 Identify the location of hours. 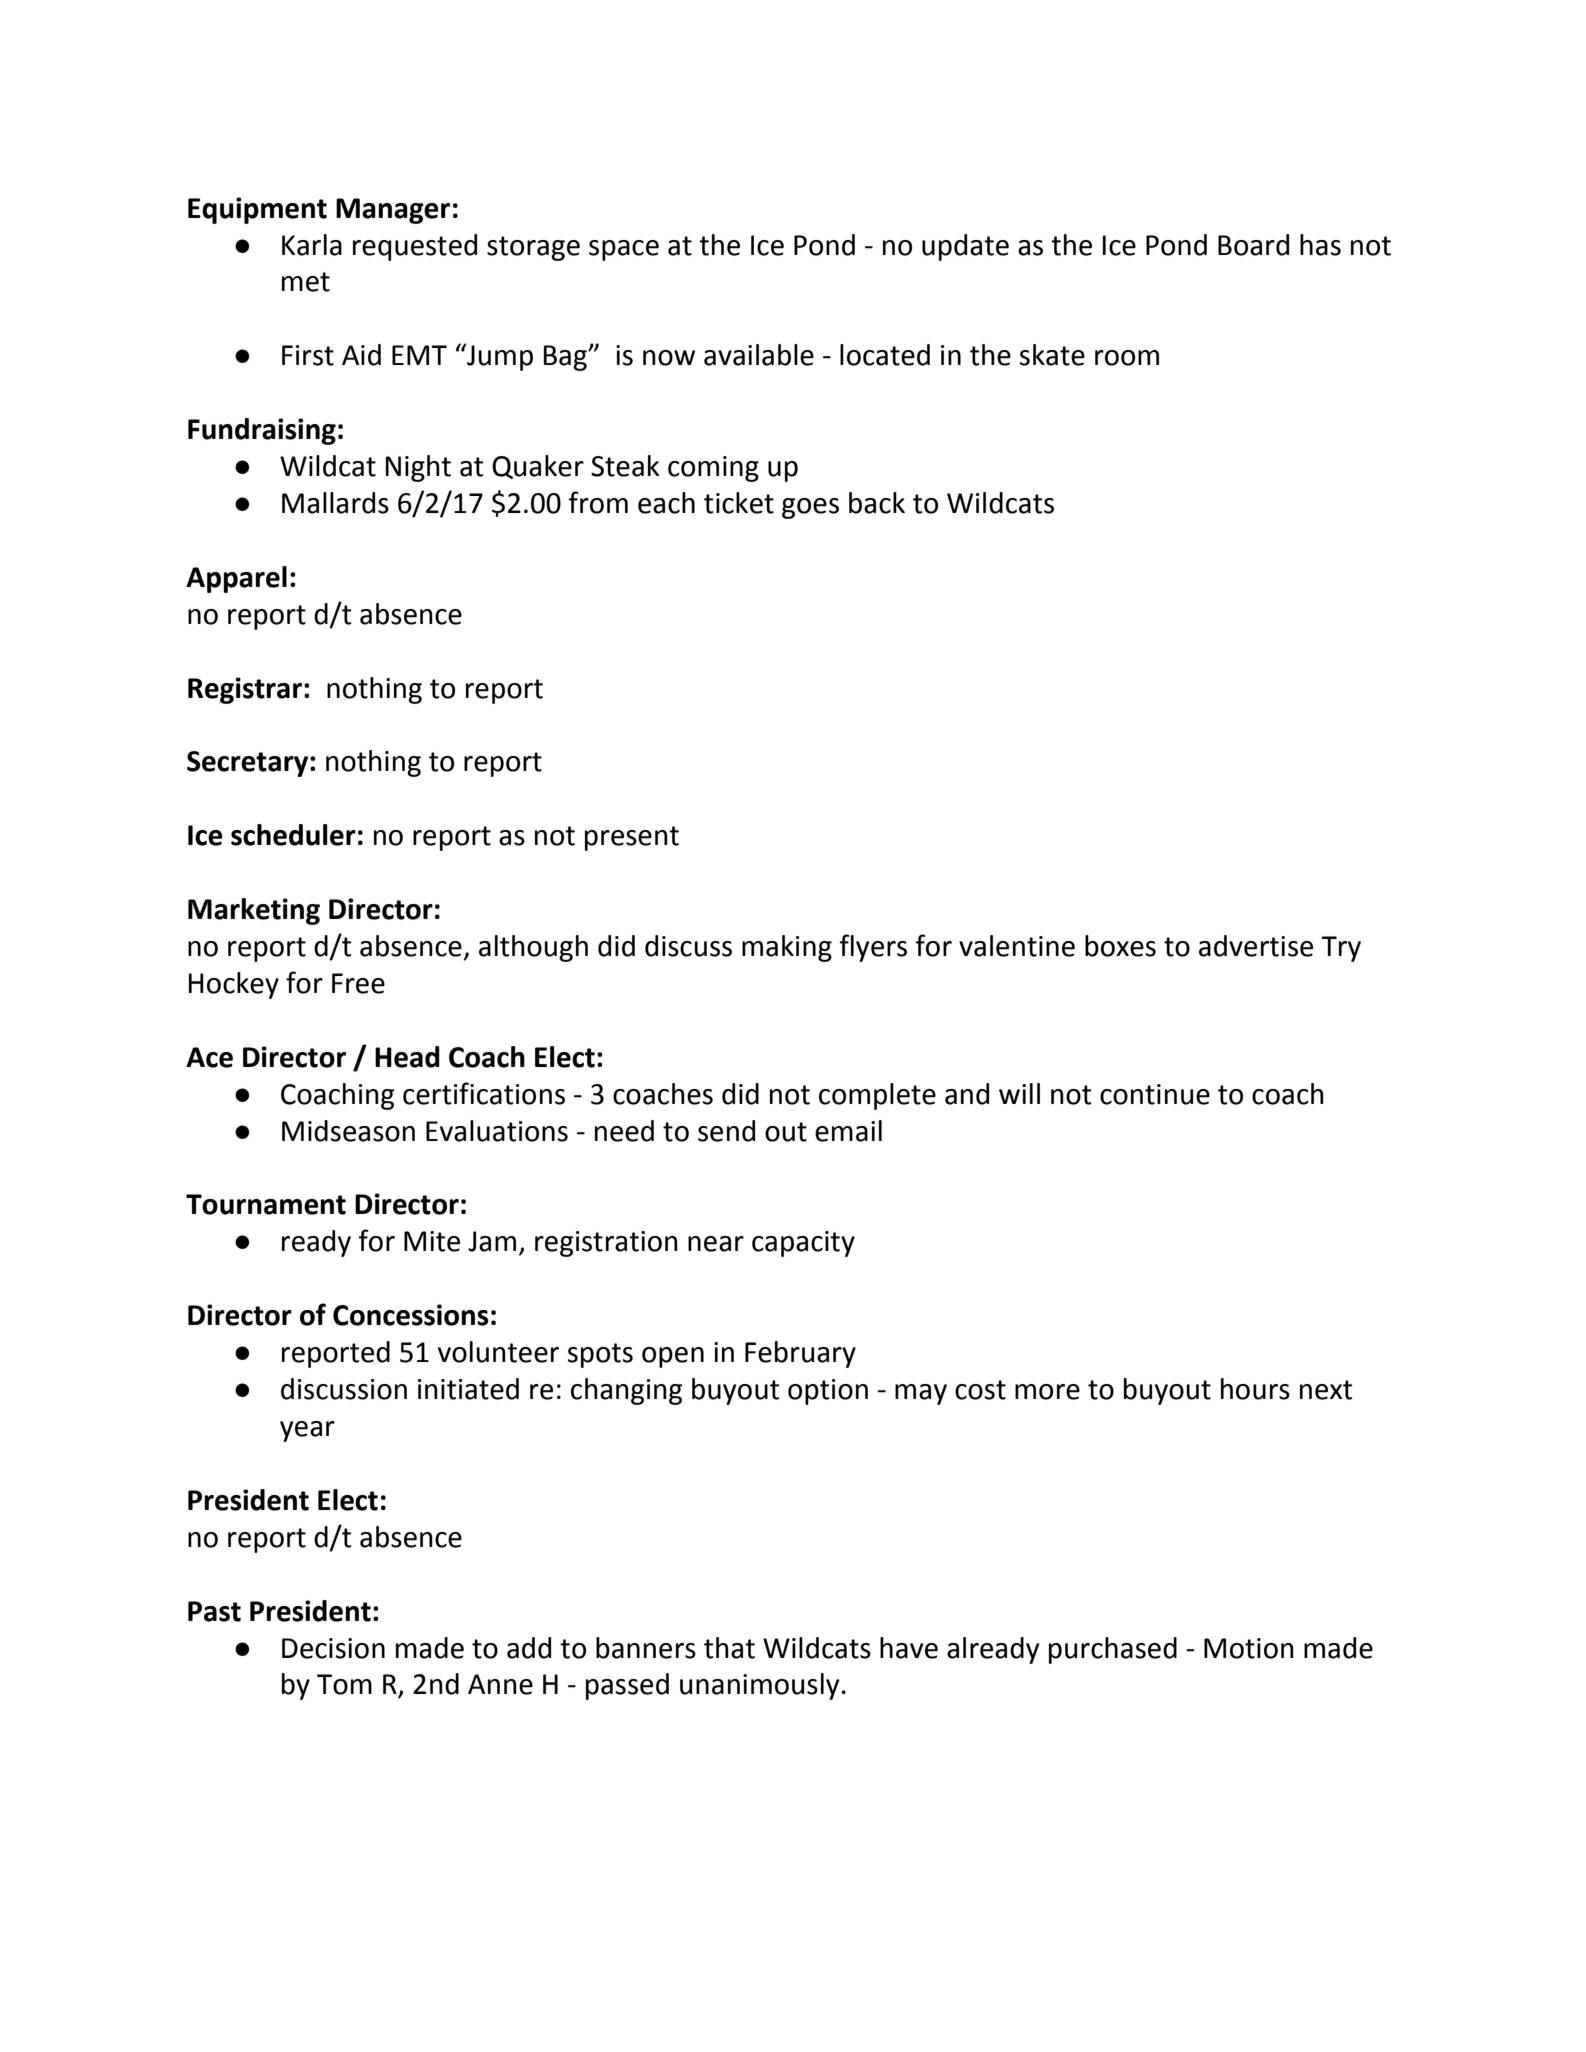
(1255, 1389).
